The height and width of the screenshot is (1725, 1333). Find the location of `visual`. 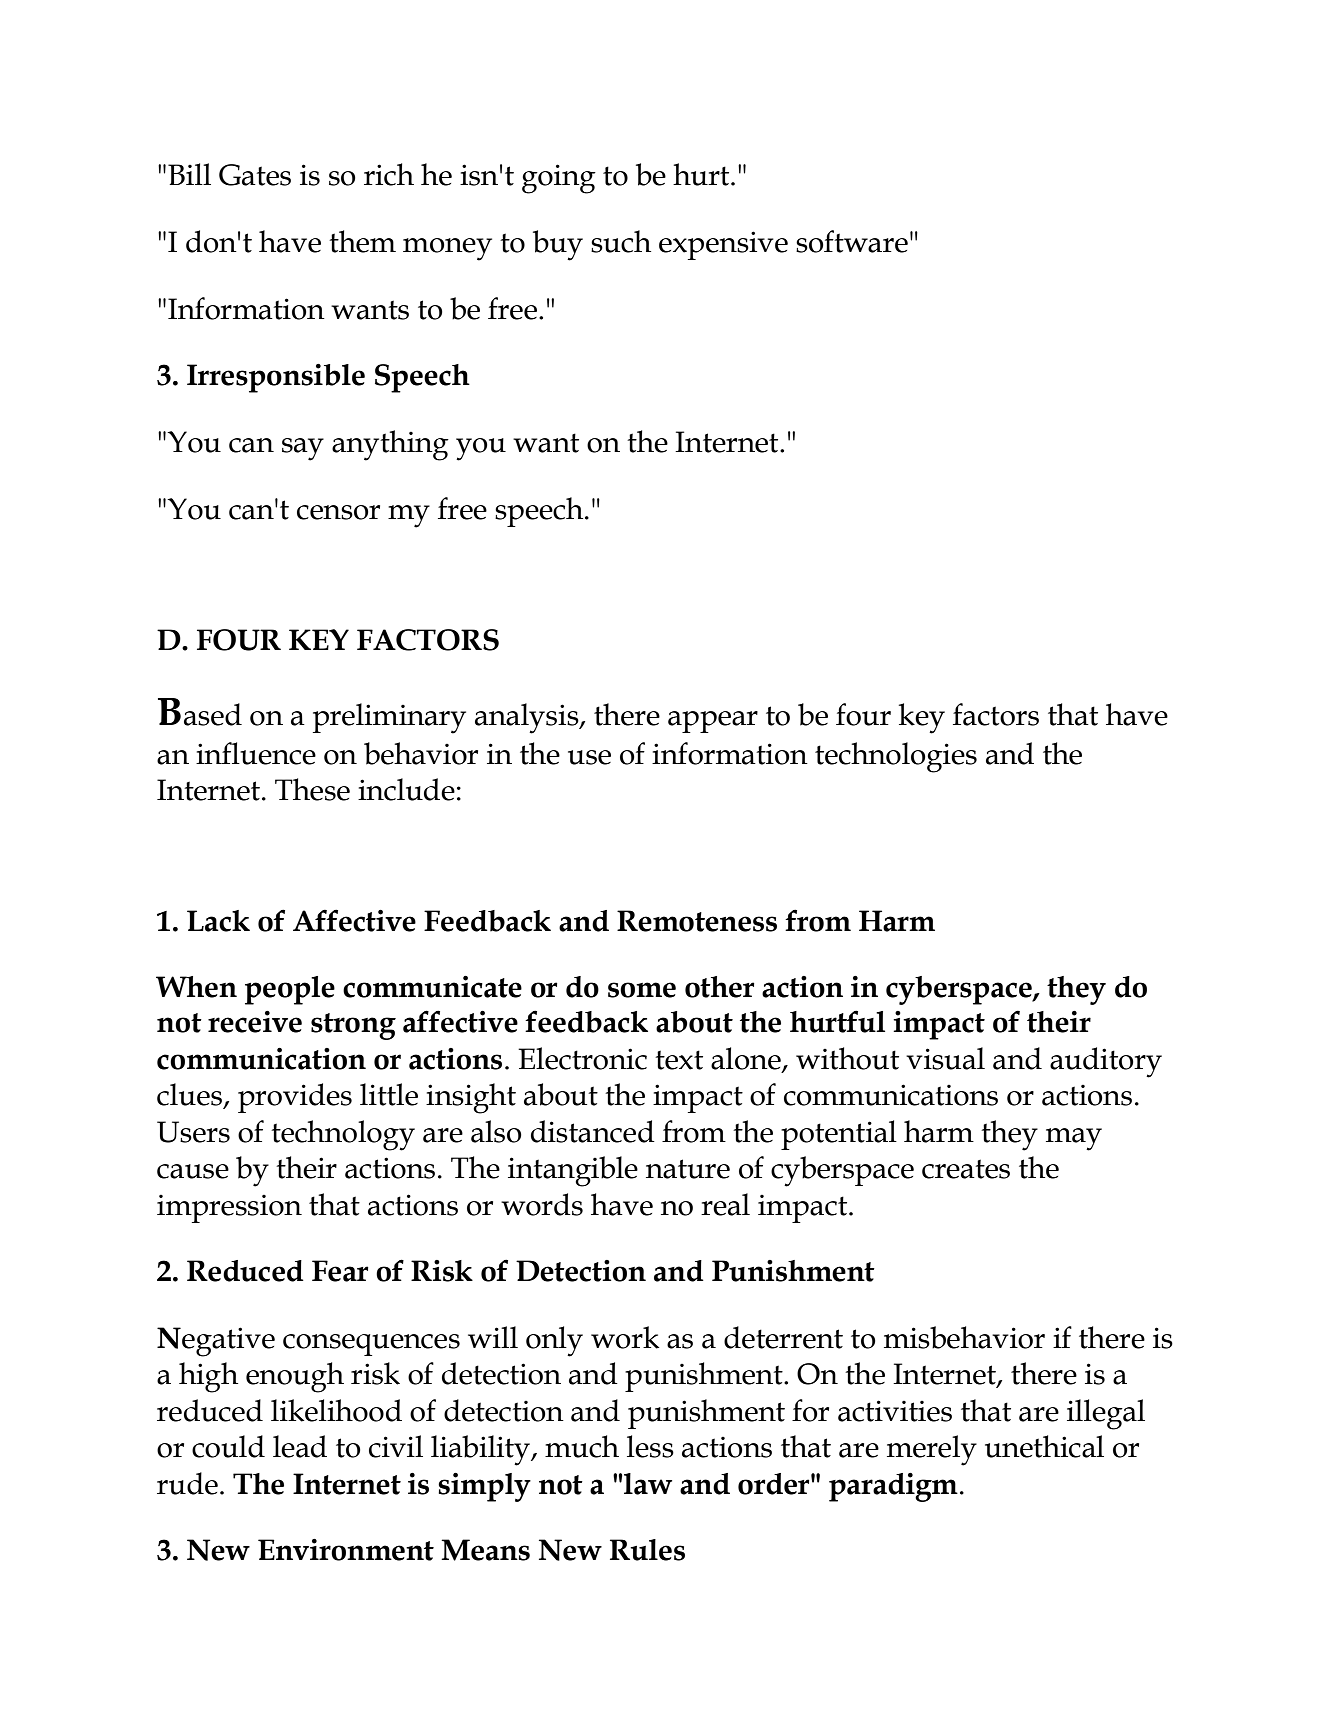

visual is located at coordinates (945, 1058).
